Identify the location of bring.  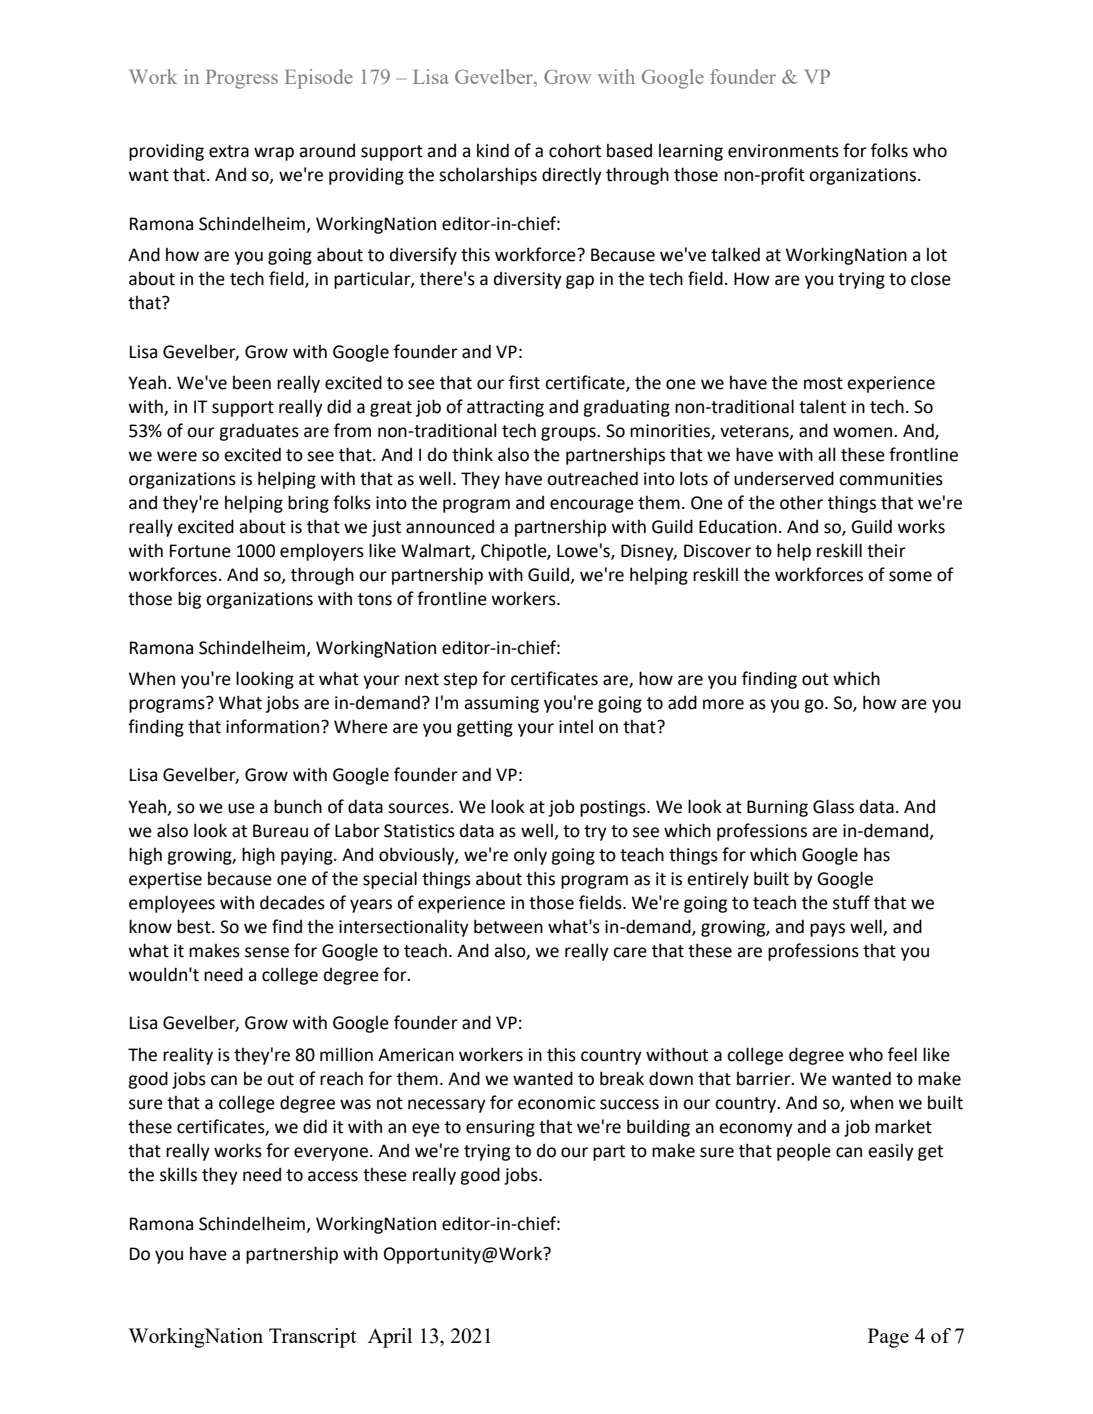
(308, 504).
